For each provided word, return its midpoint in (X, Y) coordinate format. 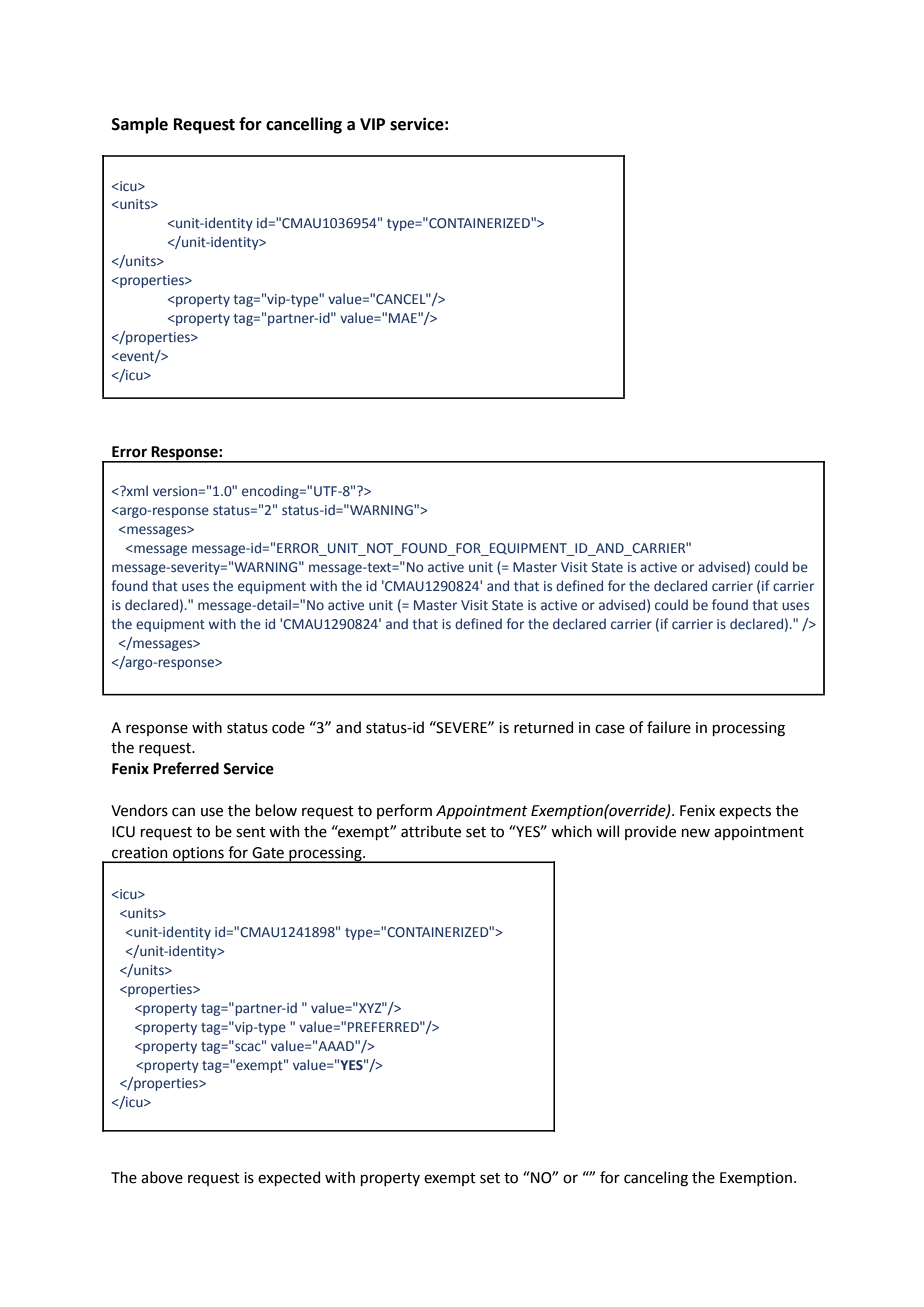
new (696, 833)
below (276, 810)
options (198, 855)
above (162, 1177)
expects (745, 812)
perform (404, 811)
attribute (431, 831)
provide (650, 832)
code (288, 727)
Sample (140, 125)
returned (543, 727)
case (610, 729)
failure (669, 727)
